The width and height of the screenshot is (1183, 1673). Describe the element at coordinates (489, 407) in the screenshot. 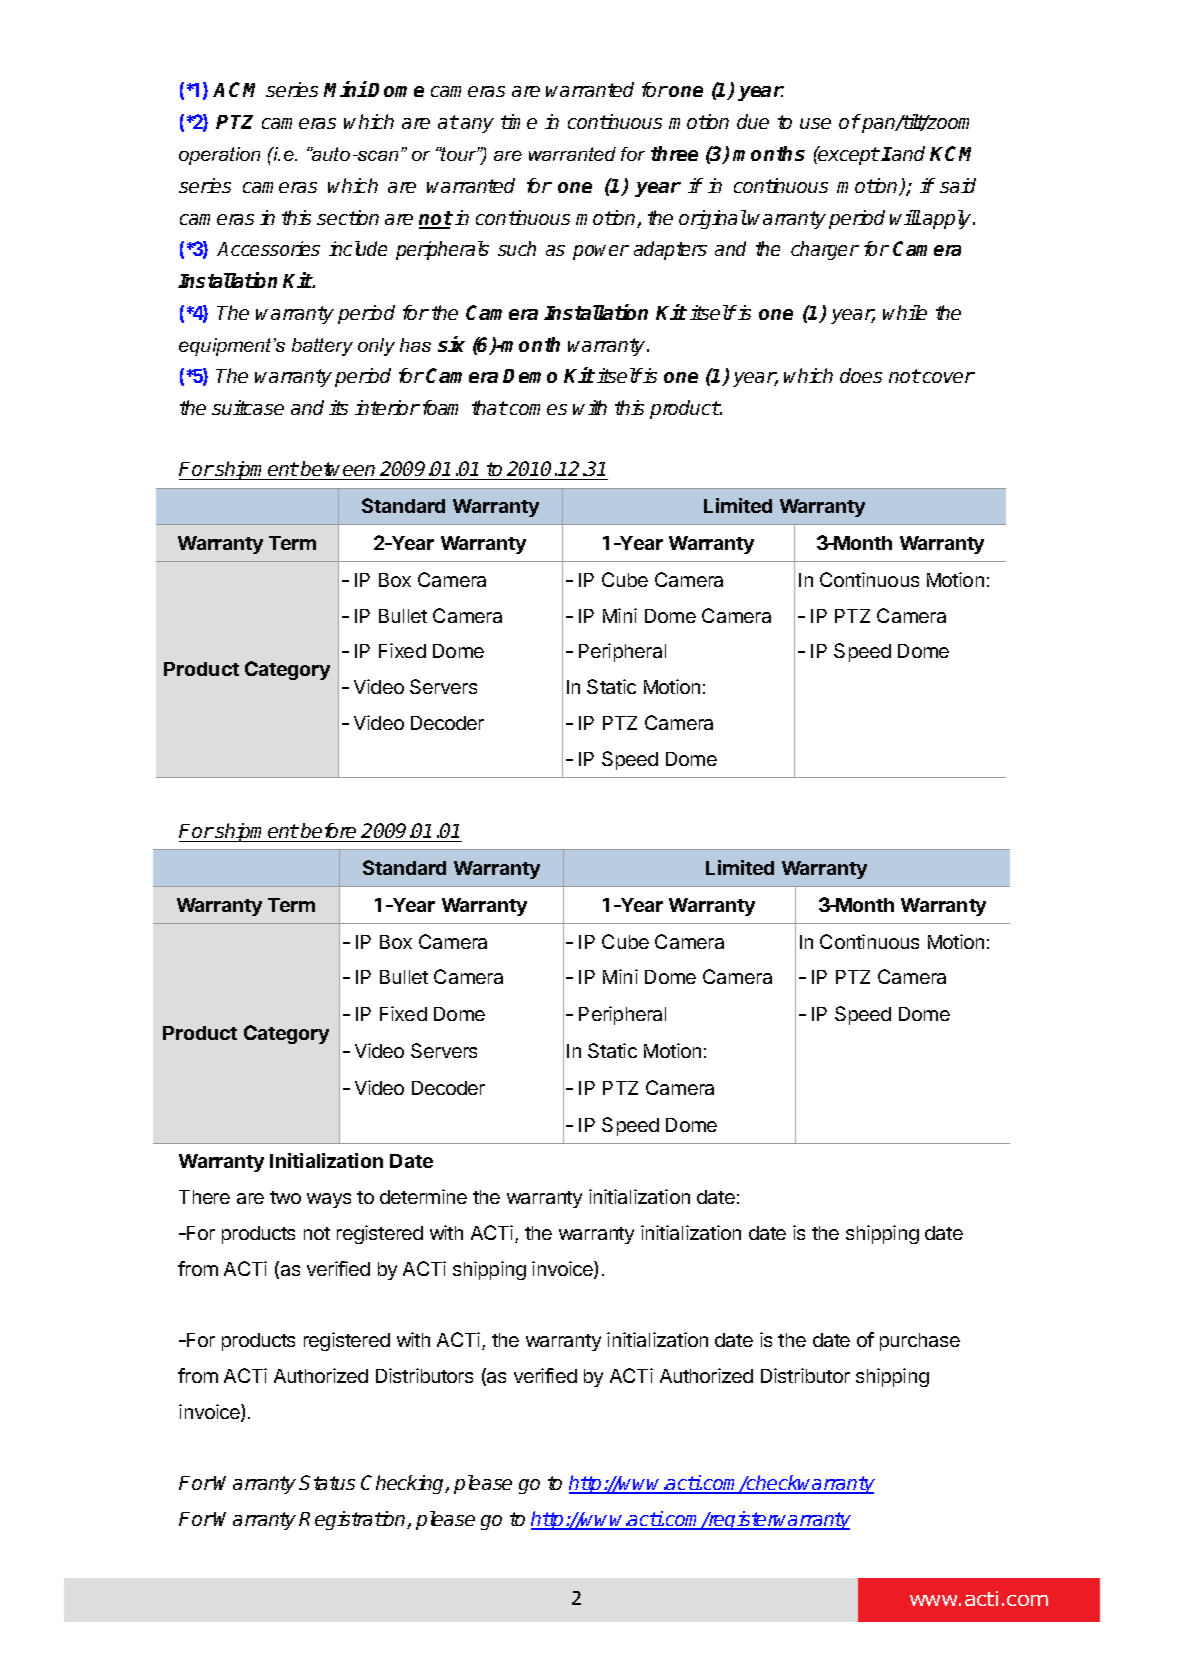

I see `that` at that location.
